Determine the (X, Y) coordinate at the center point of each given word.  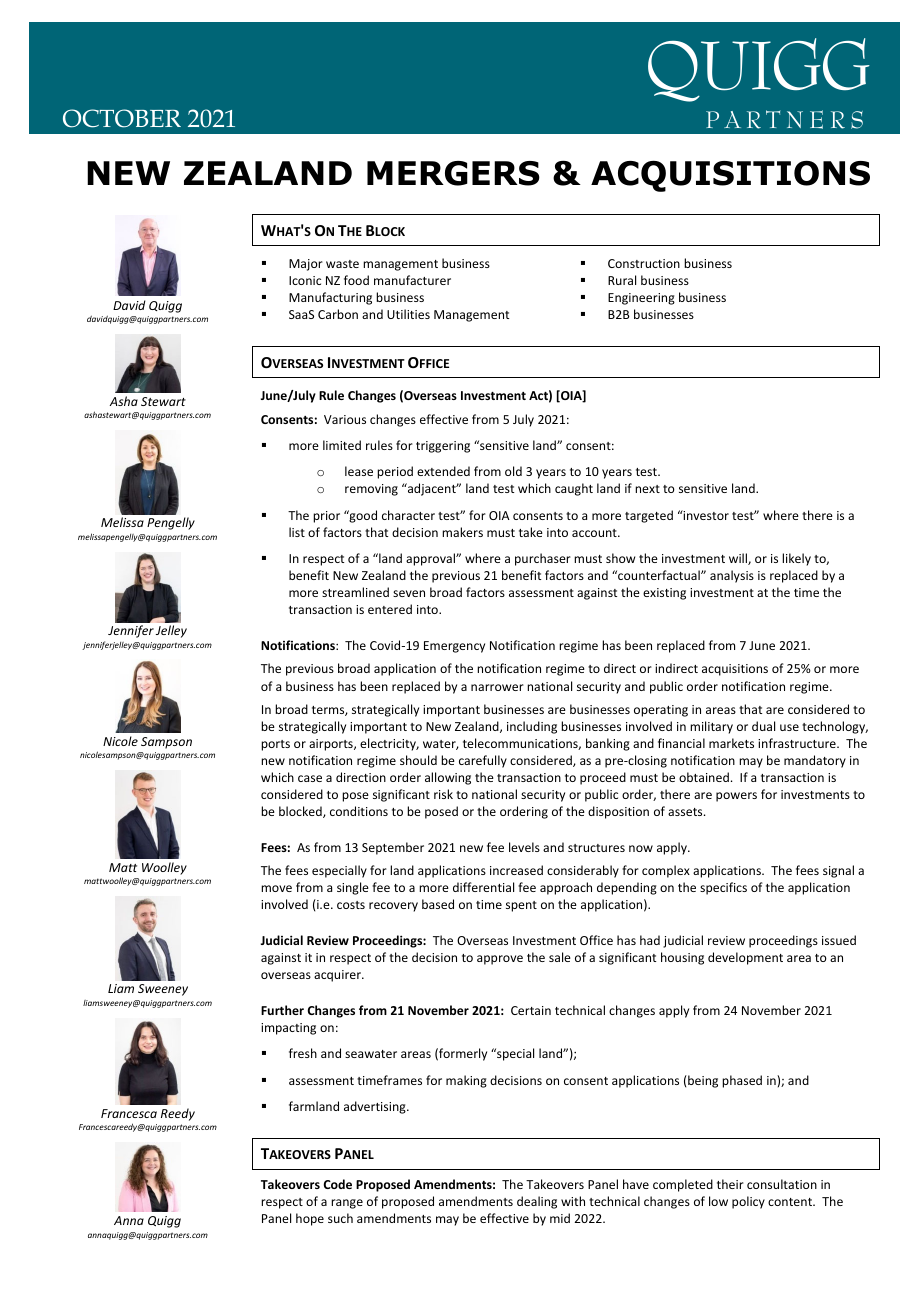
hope (310, 1219)
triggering (443, 447)
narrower (497, 687)
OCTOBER (122, 118)
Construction (644, 263)
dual (763, 726)
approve (500, 960)
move (276, 888)
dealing (537, 1202)
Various (345, 419)
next (647, 489)
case (310, 778)
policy (748, 1202)
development (745, 958)
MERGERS (453, 173)
